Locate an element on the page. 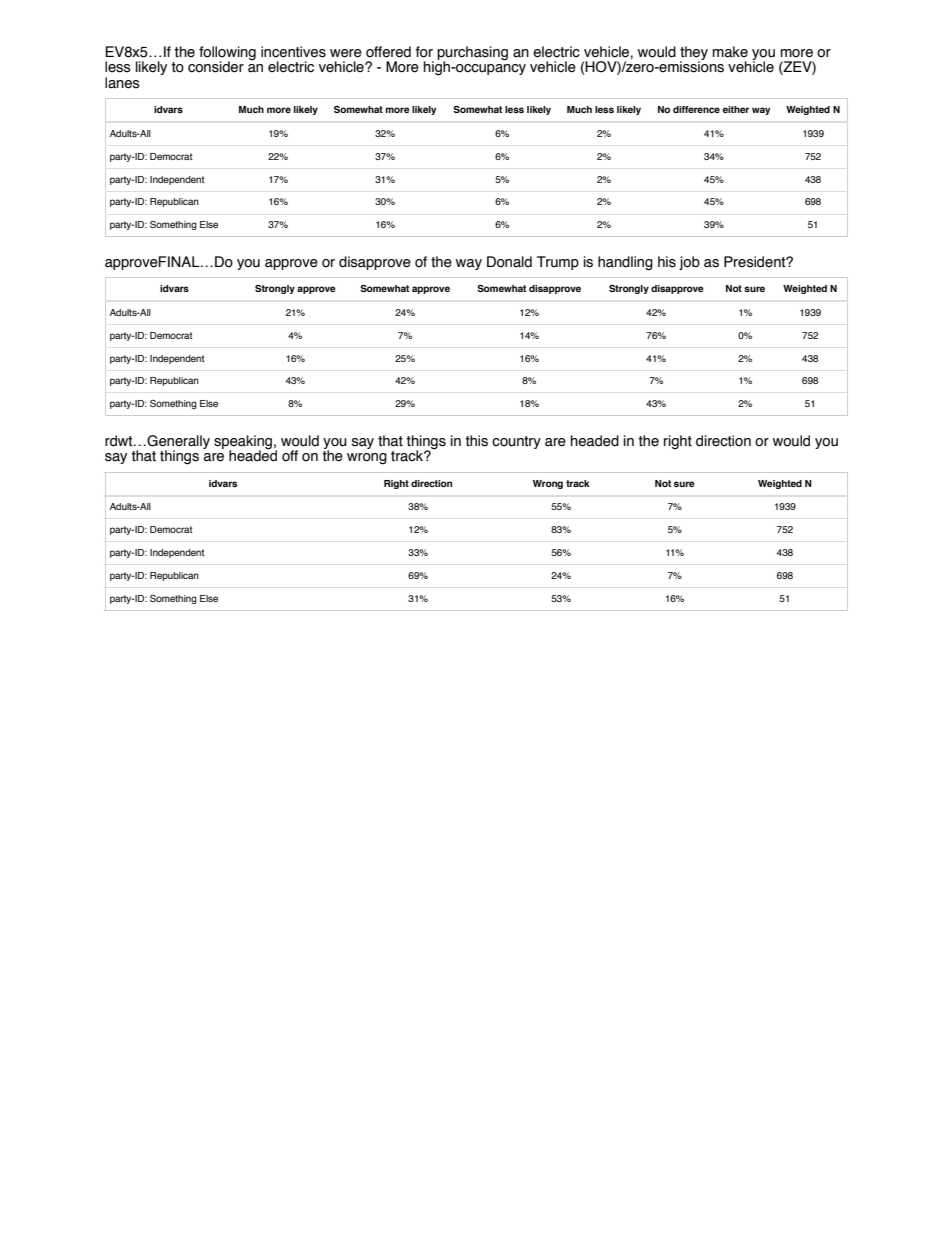  this is located at coordinates (476, 441).
